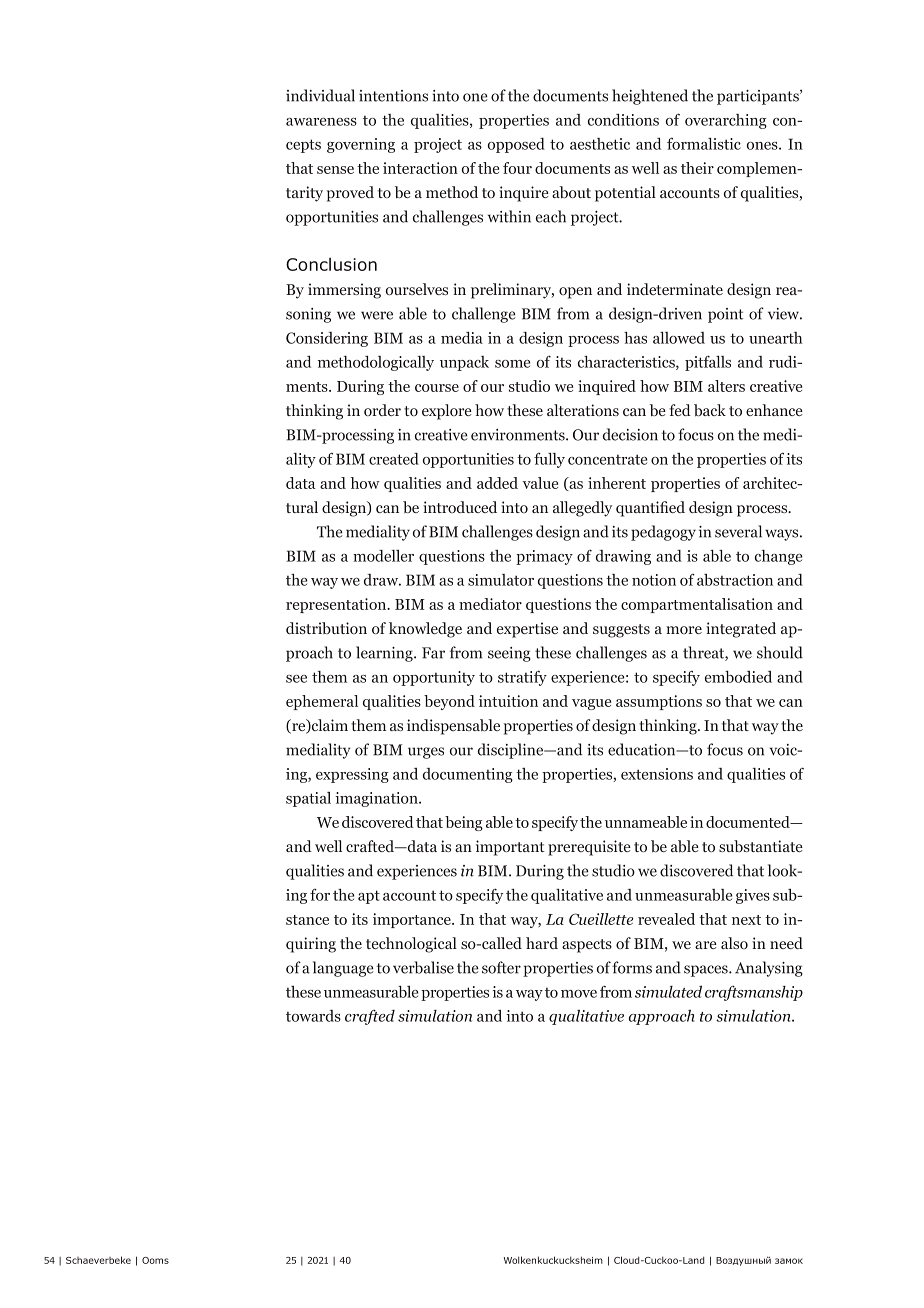 This screenshot has width=924, height=1308. I want to click on alterations, so click(583, 410).
